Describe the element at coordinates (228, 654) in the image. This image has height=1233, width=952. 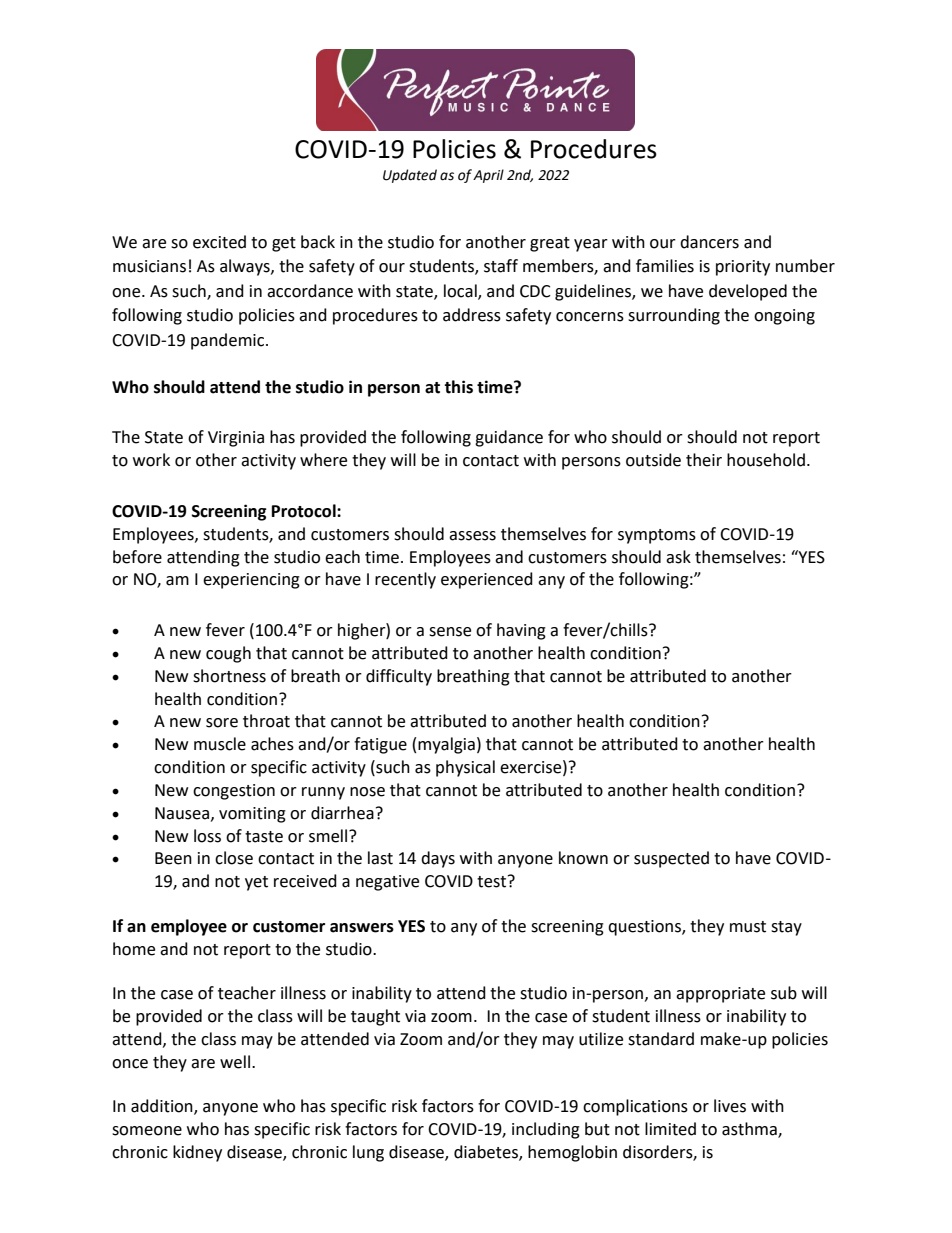
I see `cough` at that location.
